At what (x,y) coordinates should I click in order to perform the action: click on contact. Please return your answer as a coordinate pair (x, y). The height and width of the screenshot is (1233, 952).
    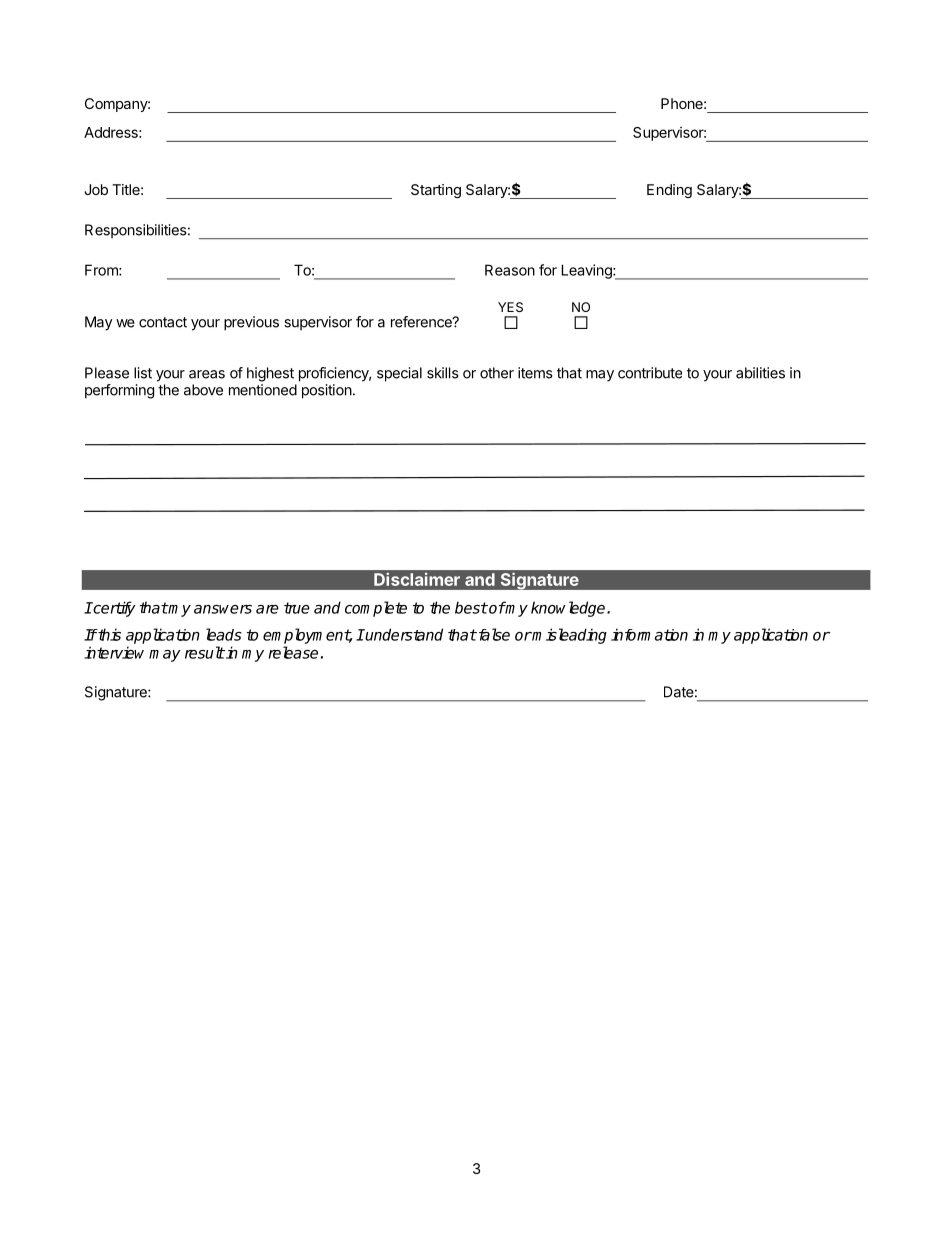
    Looking at the image, I should click on (163, 322).
